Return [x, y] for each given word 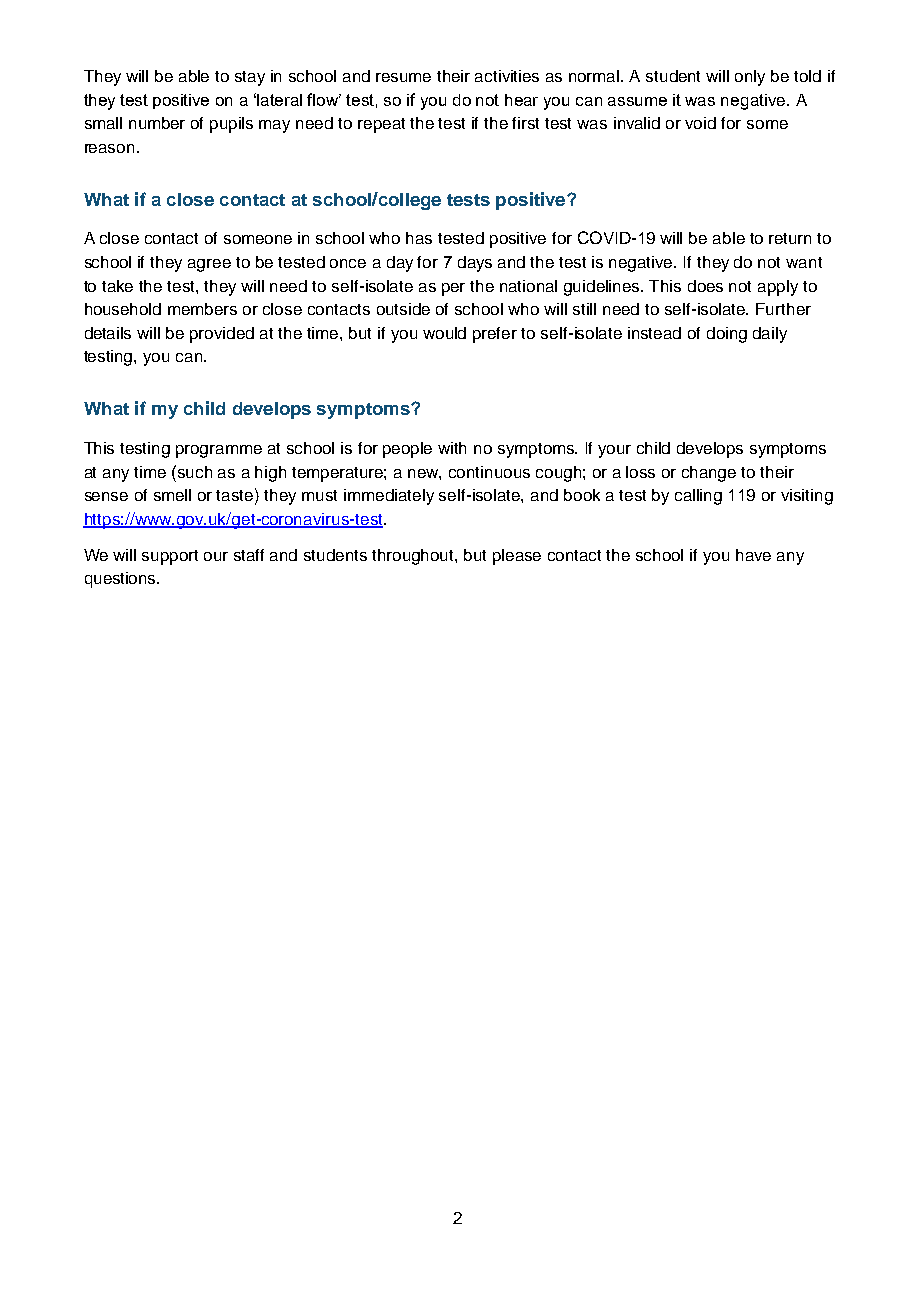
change [709, 474]
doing [727, 335]
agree [209, 265]
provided [222, 335]
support [170, 557]
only [750, 78]
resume [403, 77]
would [444, 333]
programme [219, 451]
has [419, 238]
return [790, 238]
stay [250, 78]
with [452, 448]
